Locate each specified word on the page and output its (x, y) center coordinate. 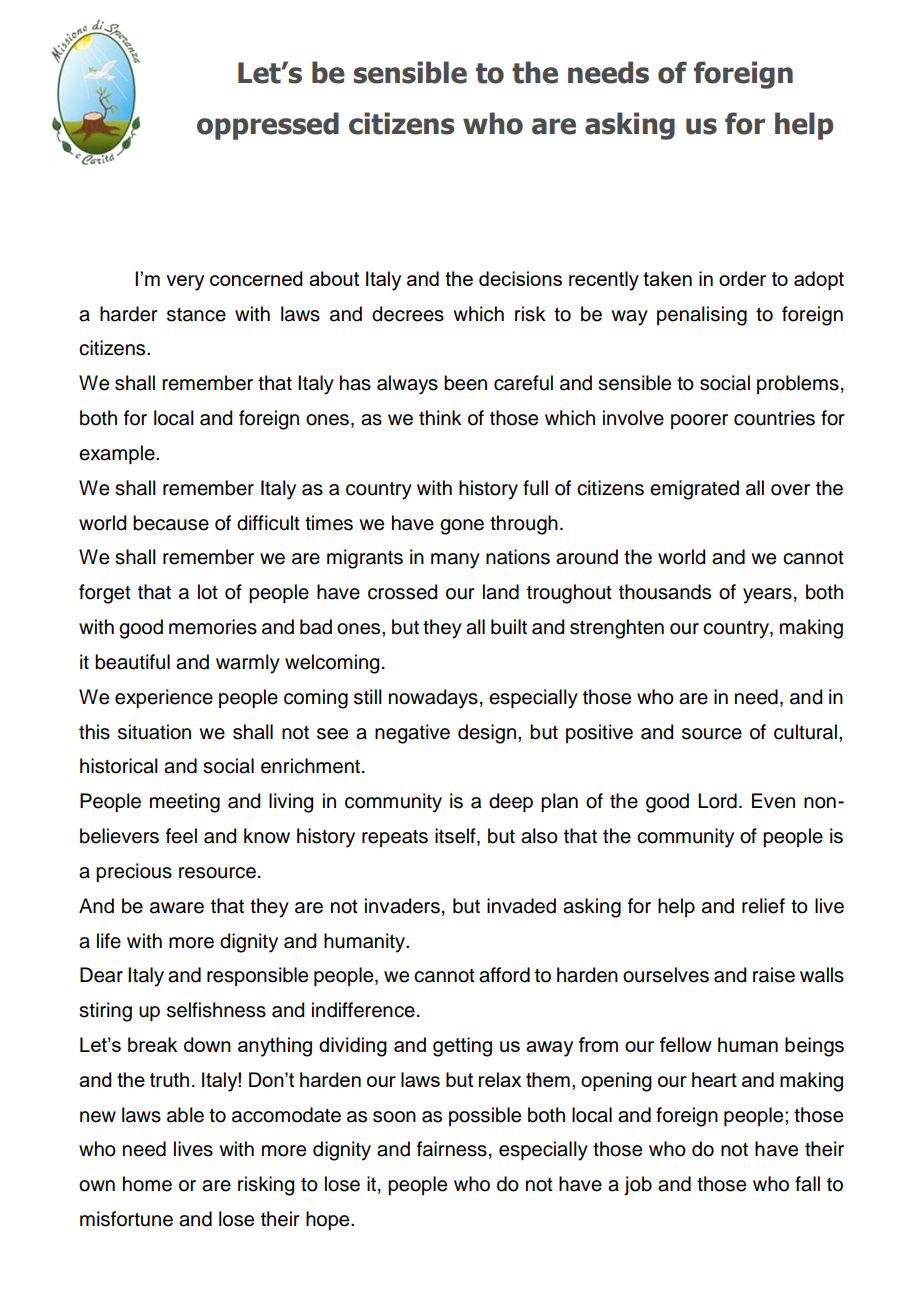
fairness (452, 1149)
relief (763, 906)
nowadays (433, 699)
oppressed (268, 126)
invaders (402, 906)
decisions (520, 278)
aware (177, 908)
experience (164, 698)
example (118, 454)
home (147, 1184)
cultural (805, 732)
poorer (699, 421)
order (742, 278)
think (440, 417)
